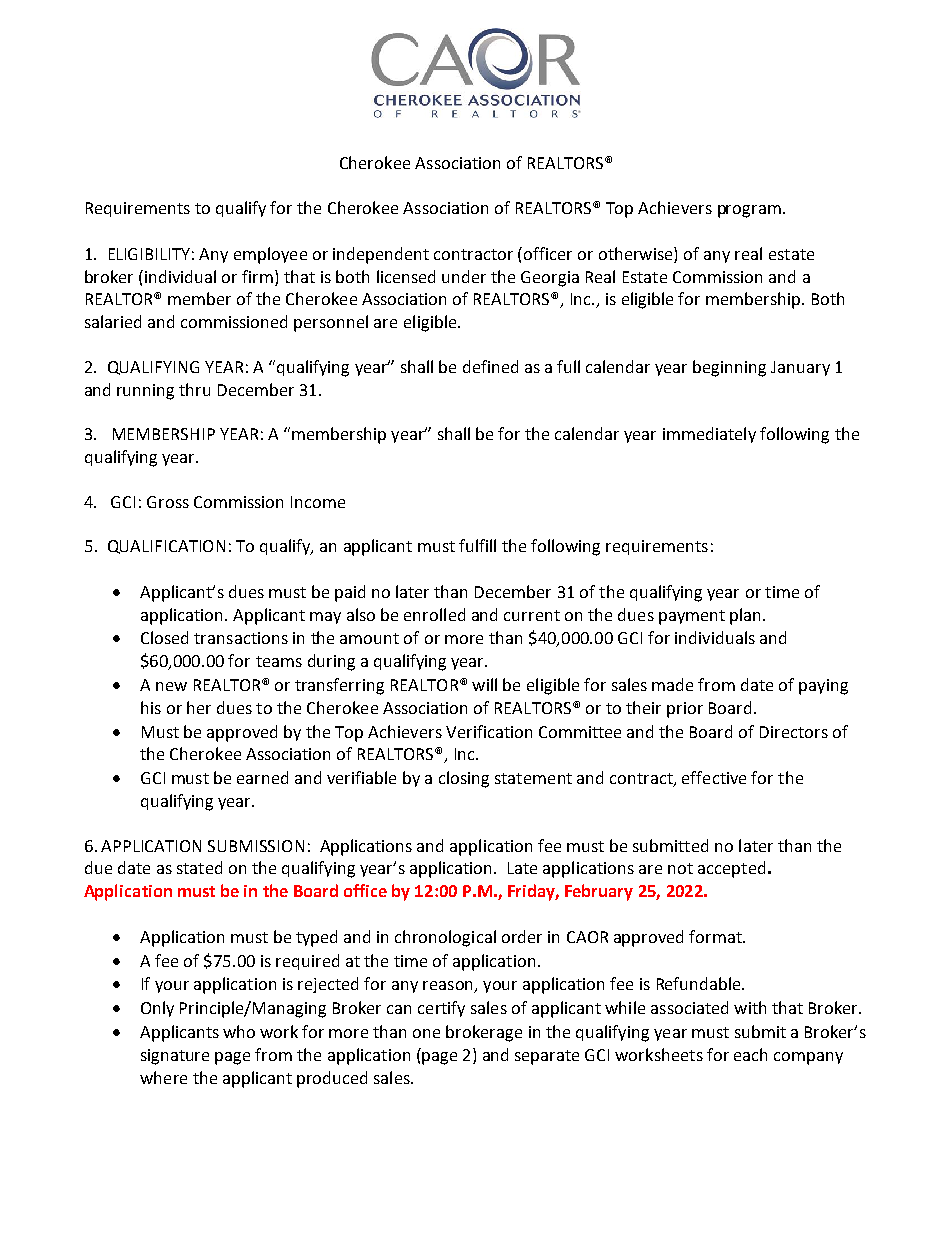 This page has height=1233, width=952. I want to click on accepted, so click(731, 869).
